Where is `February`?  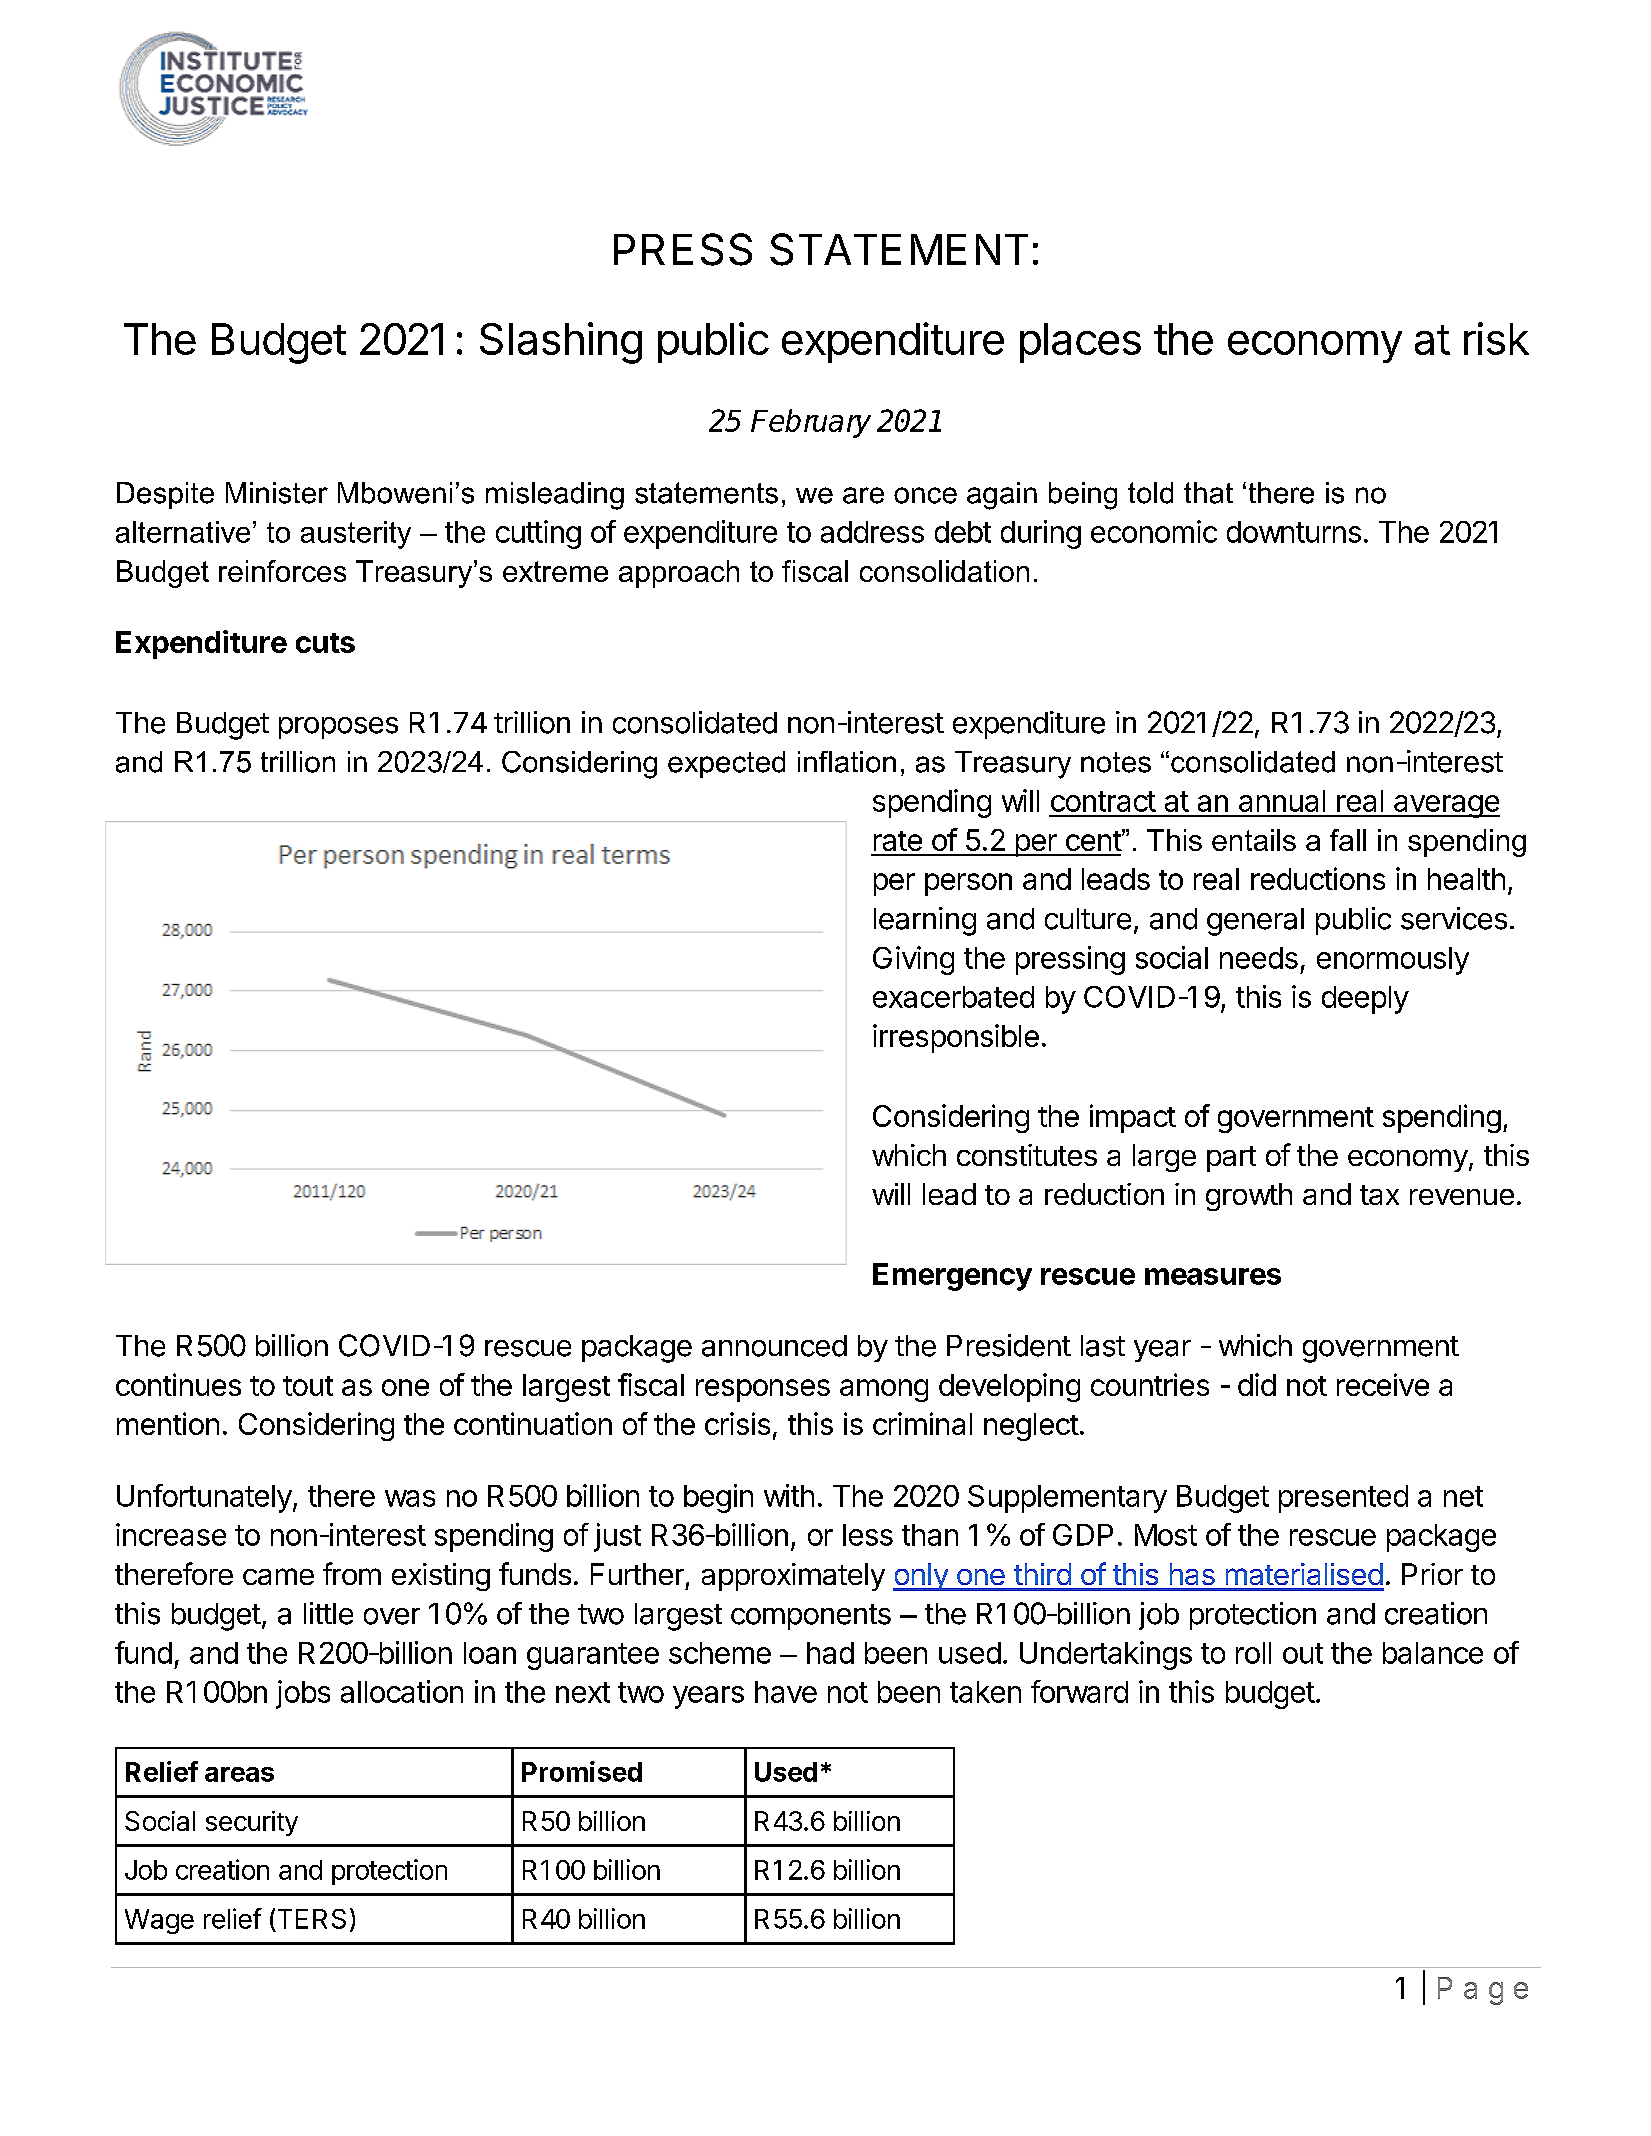
February is located at coordinates (811, 423).
